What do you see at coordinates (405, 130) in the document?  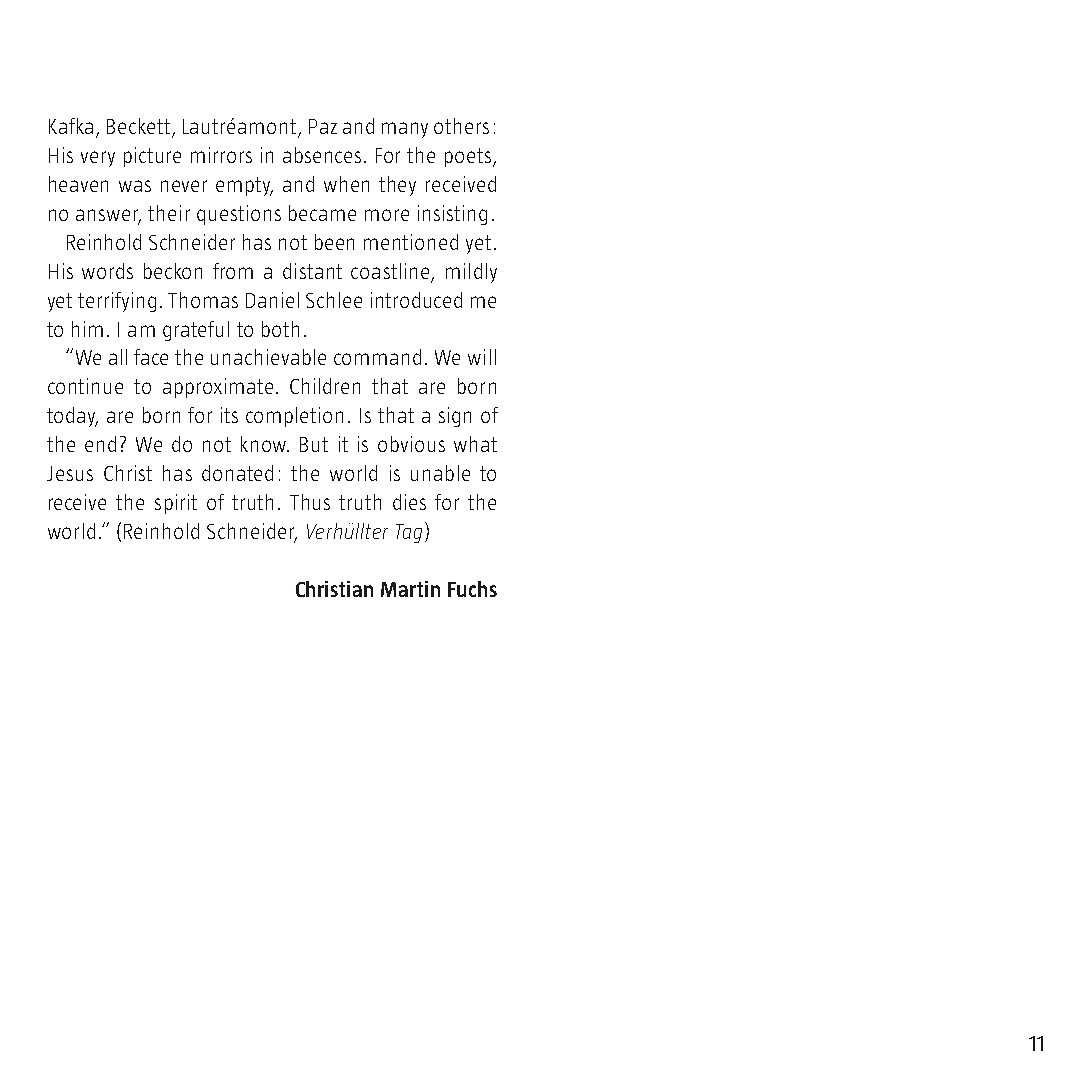 I see `many` at bounding box center [405, 130].
